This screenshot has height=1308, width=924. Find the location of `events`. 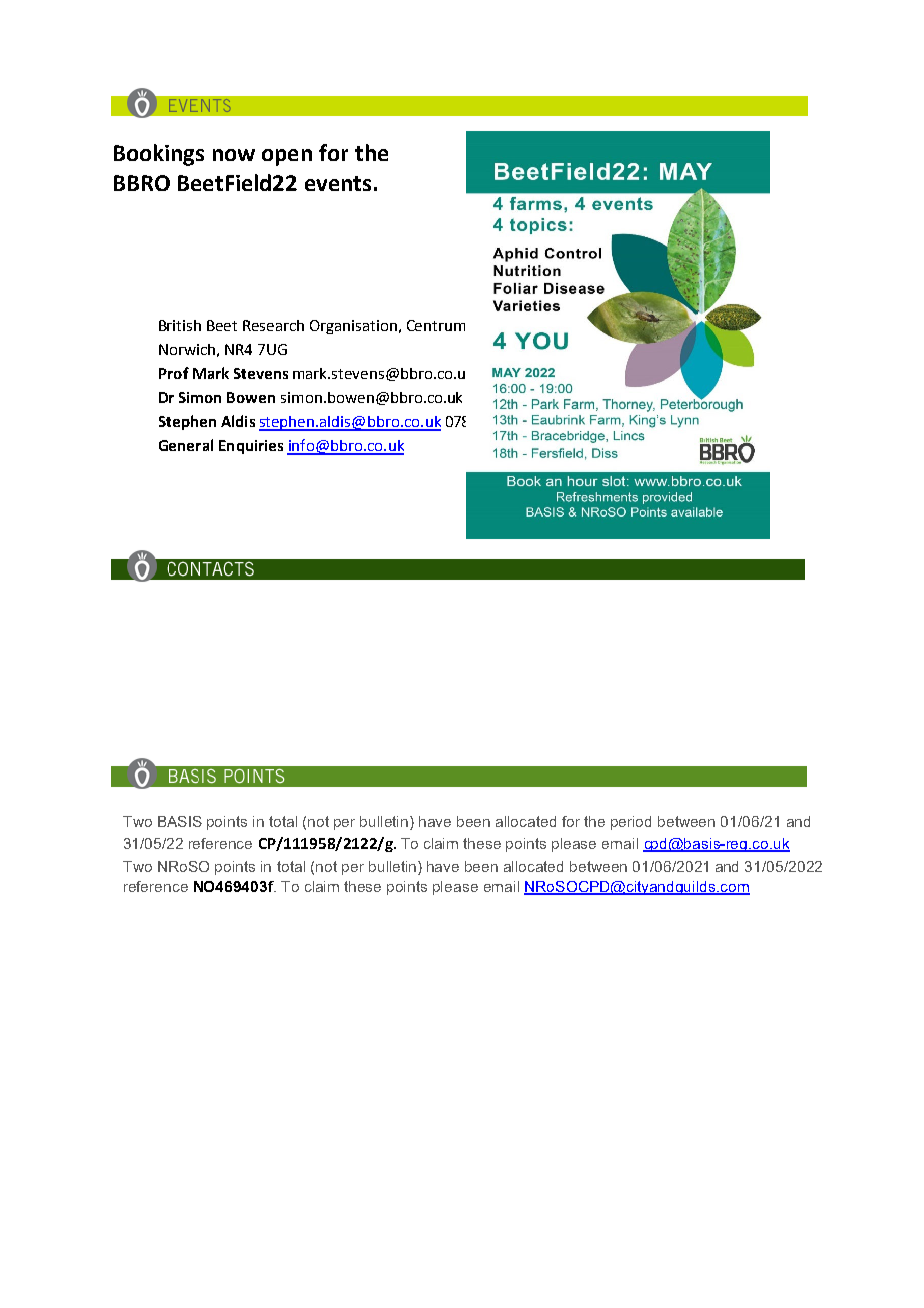

events is located at coordinates (338, 183).
